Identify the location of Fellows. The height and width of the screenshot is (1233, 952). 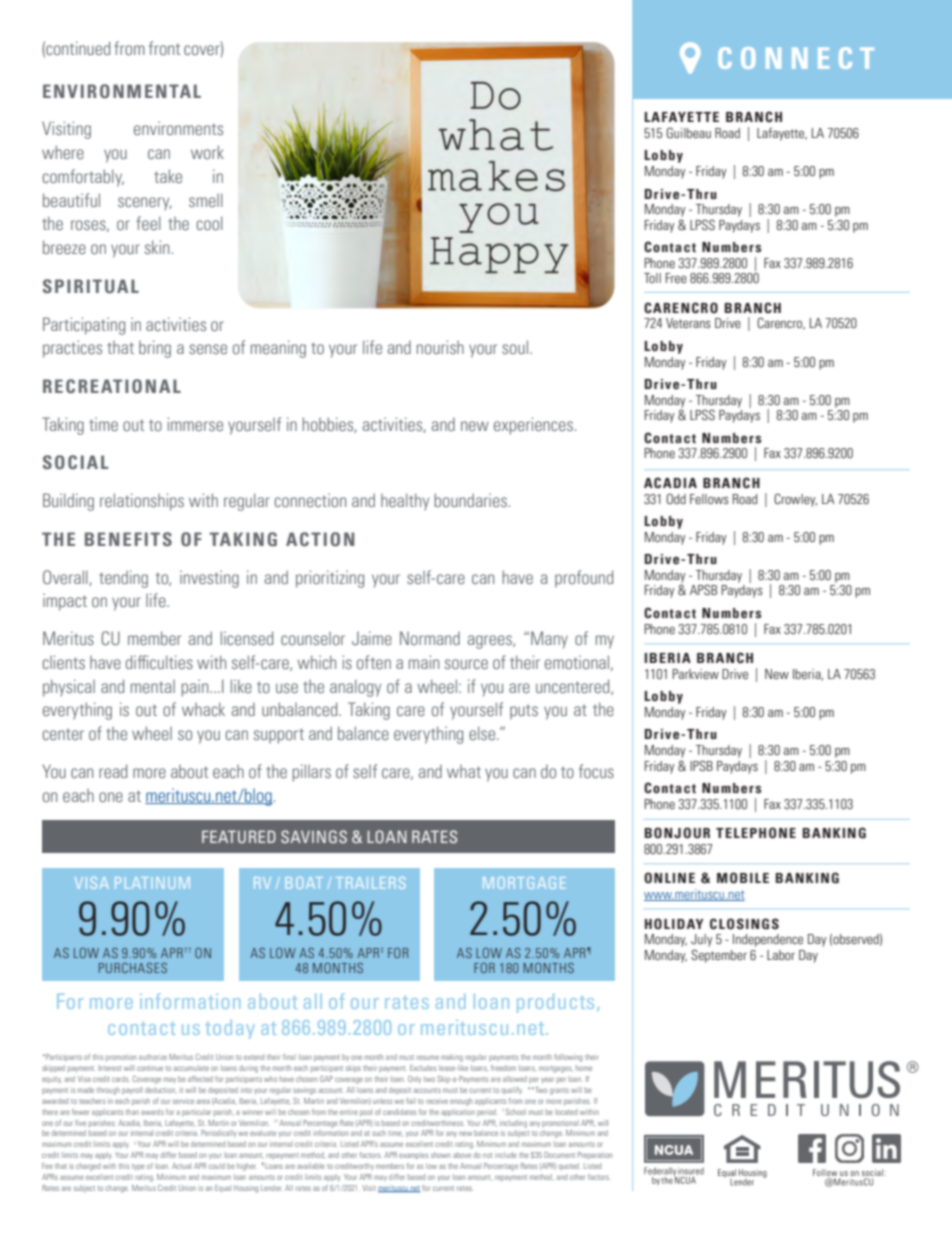
(709, 499).
